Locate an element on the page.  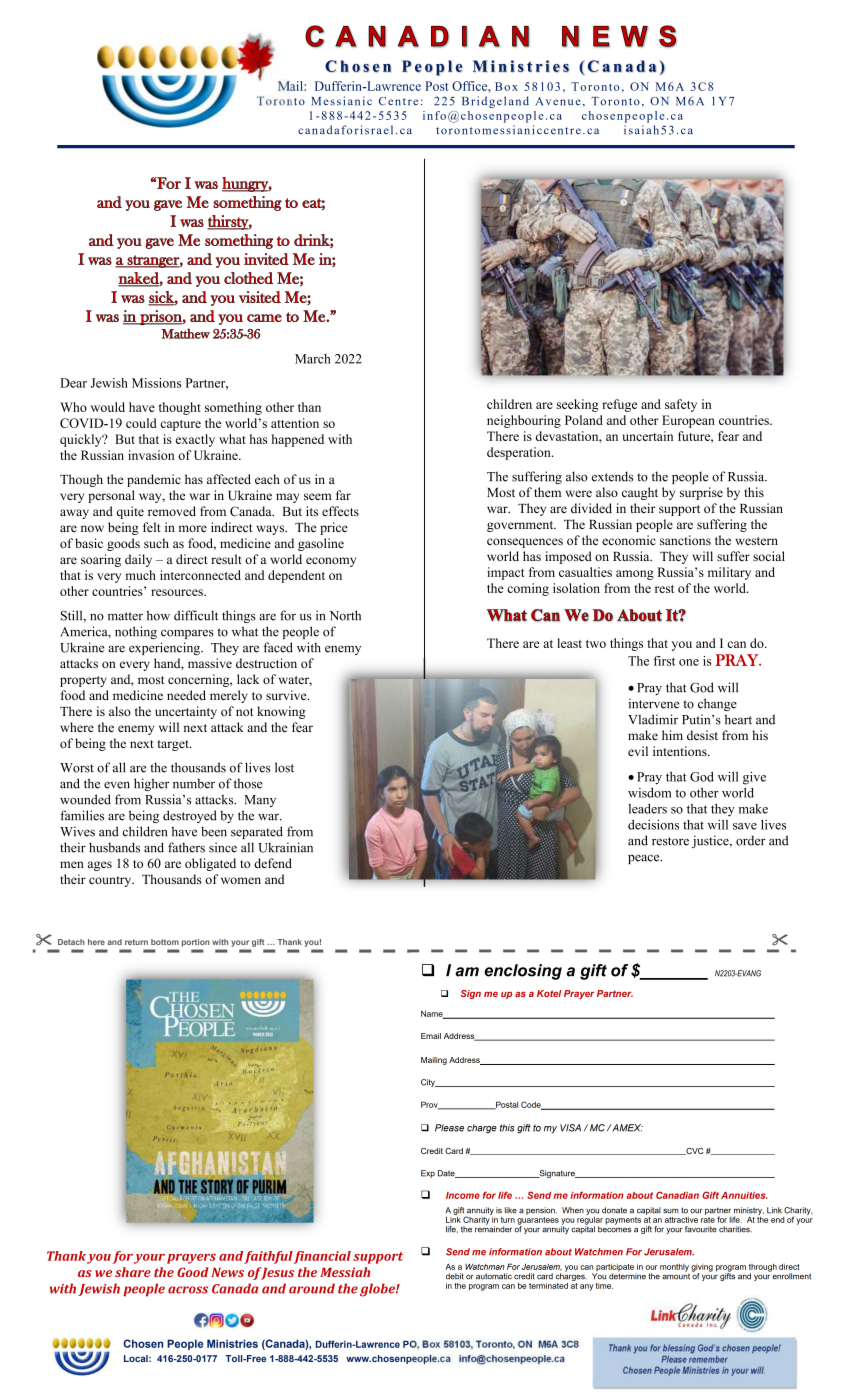
military is located at coordinates (729, 573).
